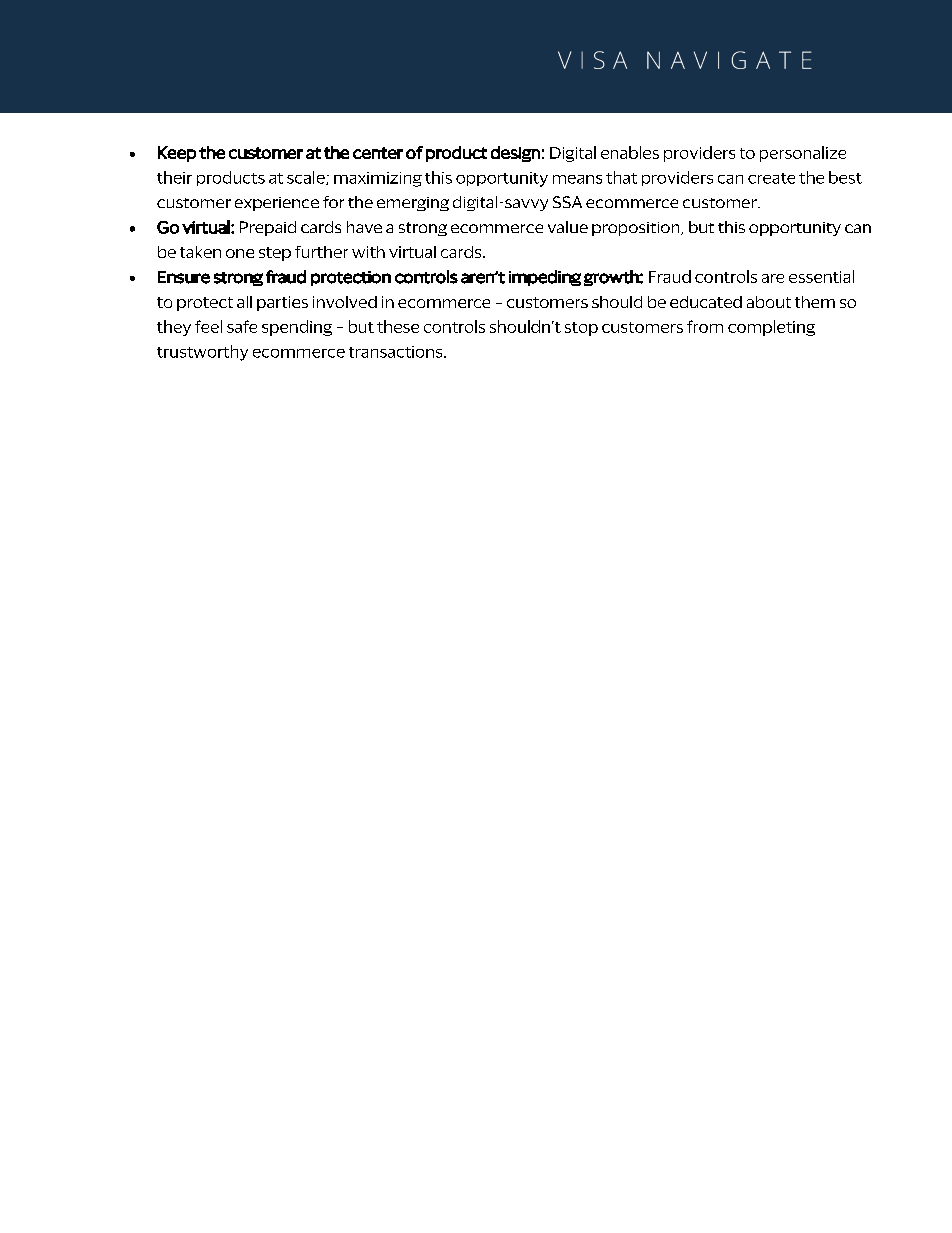 The width and height of the screenshot is (952, 1233). What do you see at coordinates (545, 278) in the screenshot?
I see `impeding` at bounding box center [545, 278].
